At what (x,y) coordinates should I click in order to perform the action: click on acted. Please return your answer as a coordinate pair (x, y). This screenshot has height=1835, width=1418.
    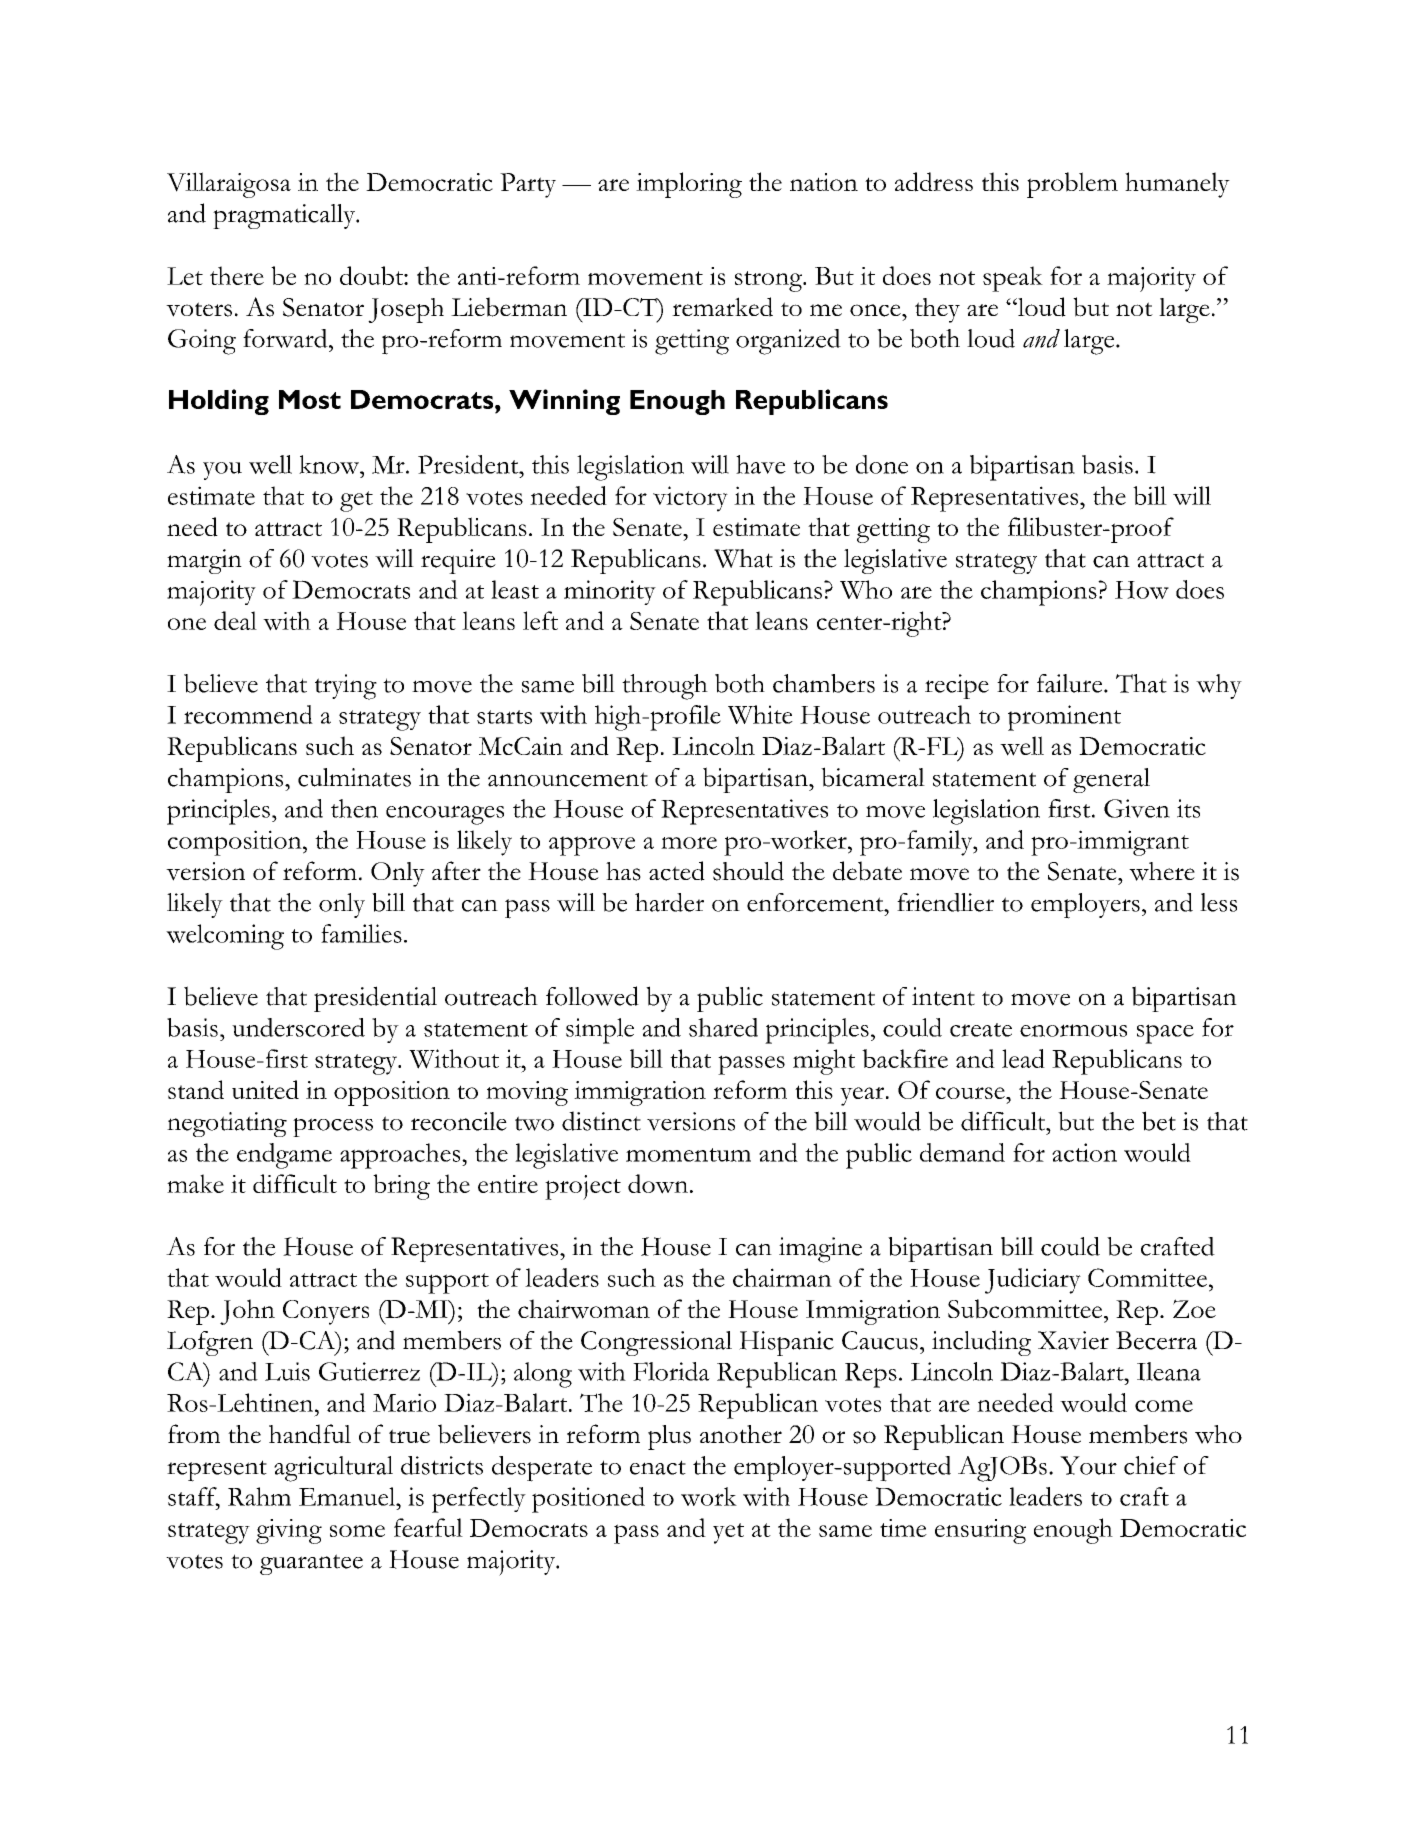
    Looking at the image, I should click on (677, 871).
